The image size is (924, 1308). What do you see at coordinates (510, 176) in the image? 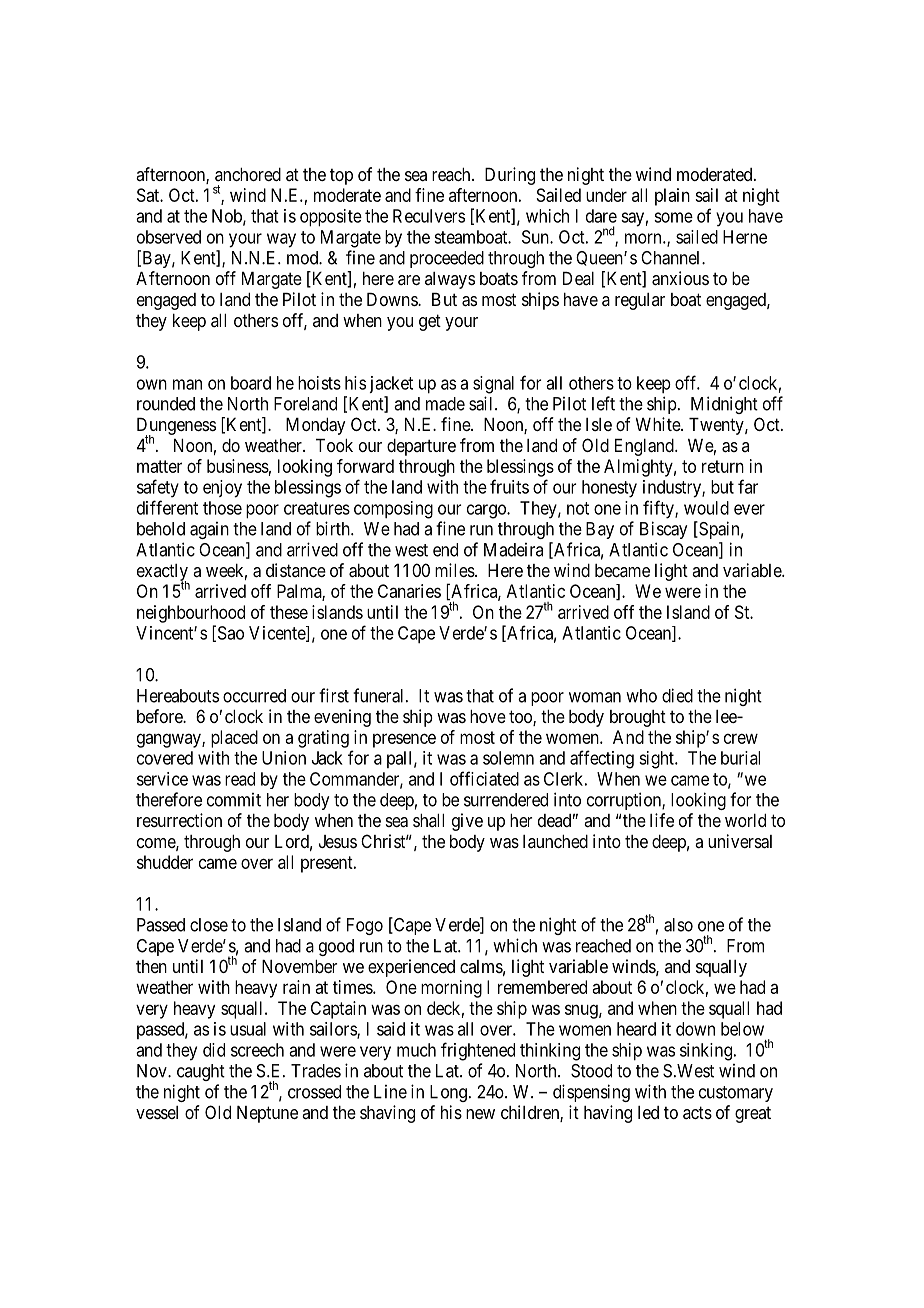
I see `During` at bounding box center [510, 176].
